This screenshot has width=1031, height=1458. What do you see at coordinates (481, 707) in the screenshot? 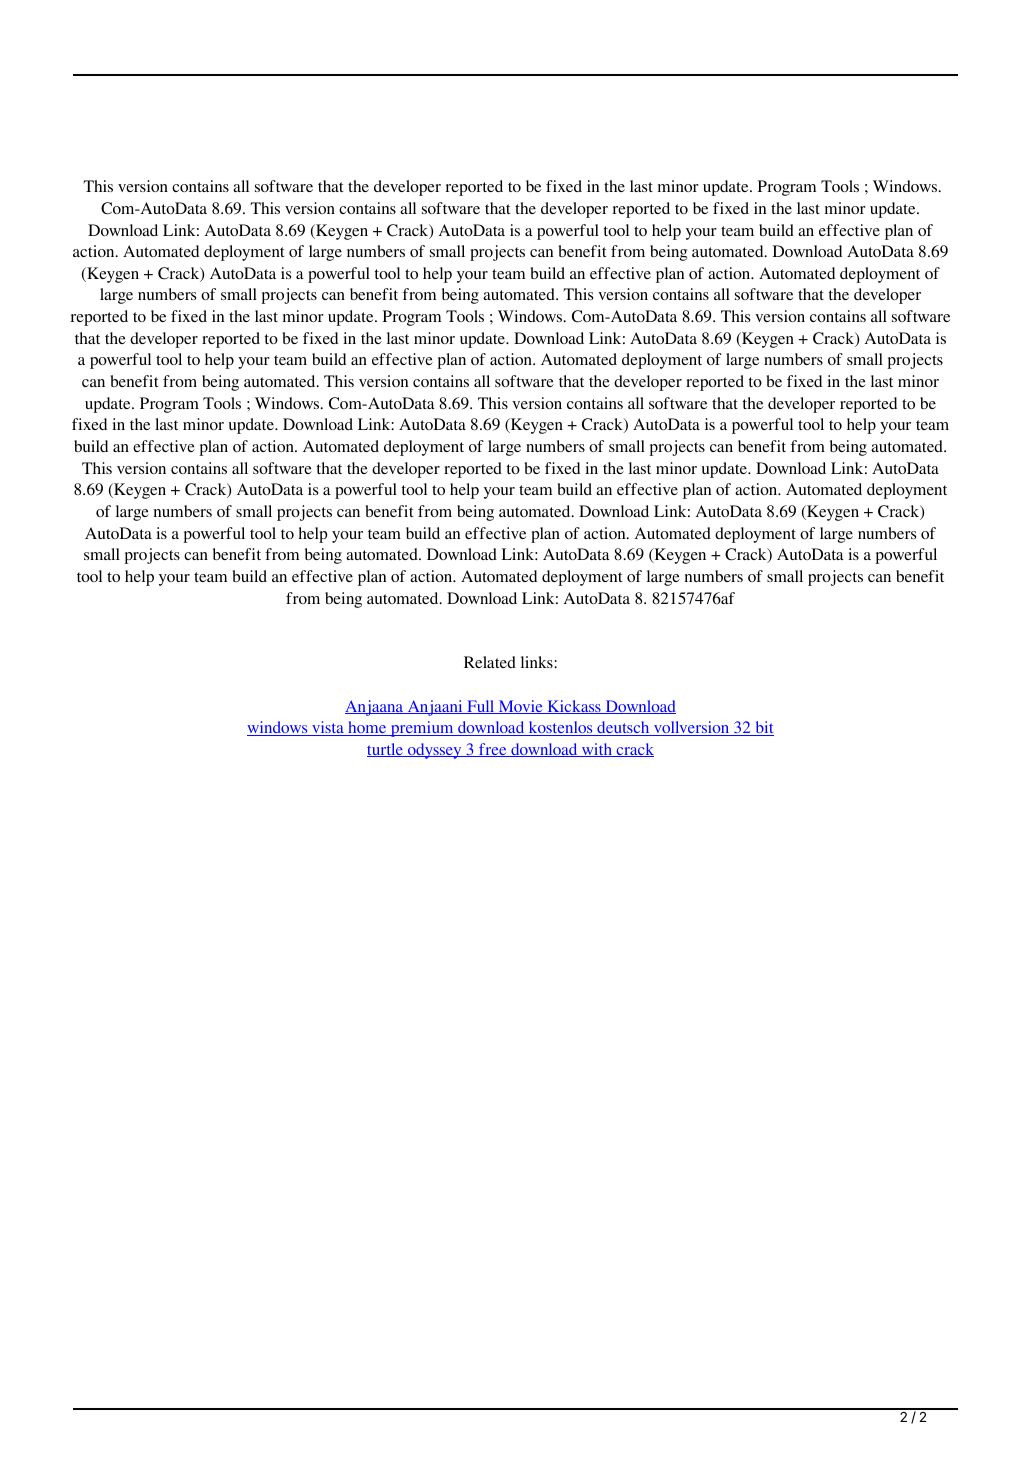
I see `Full` at bounding box center [481, 707].
